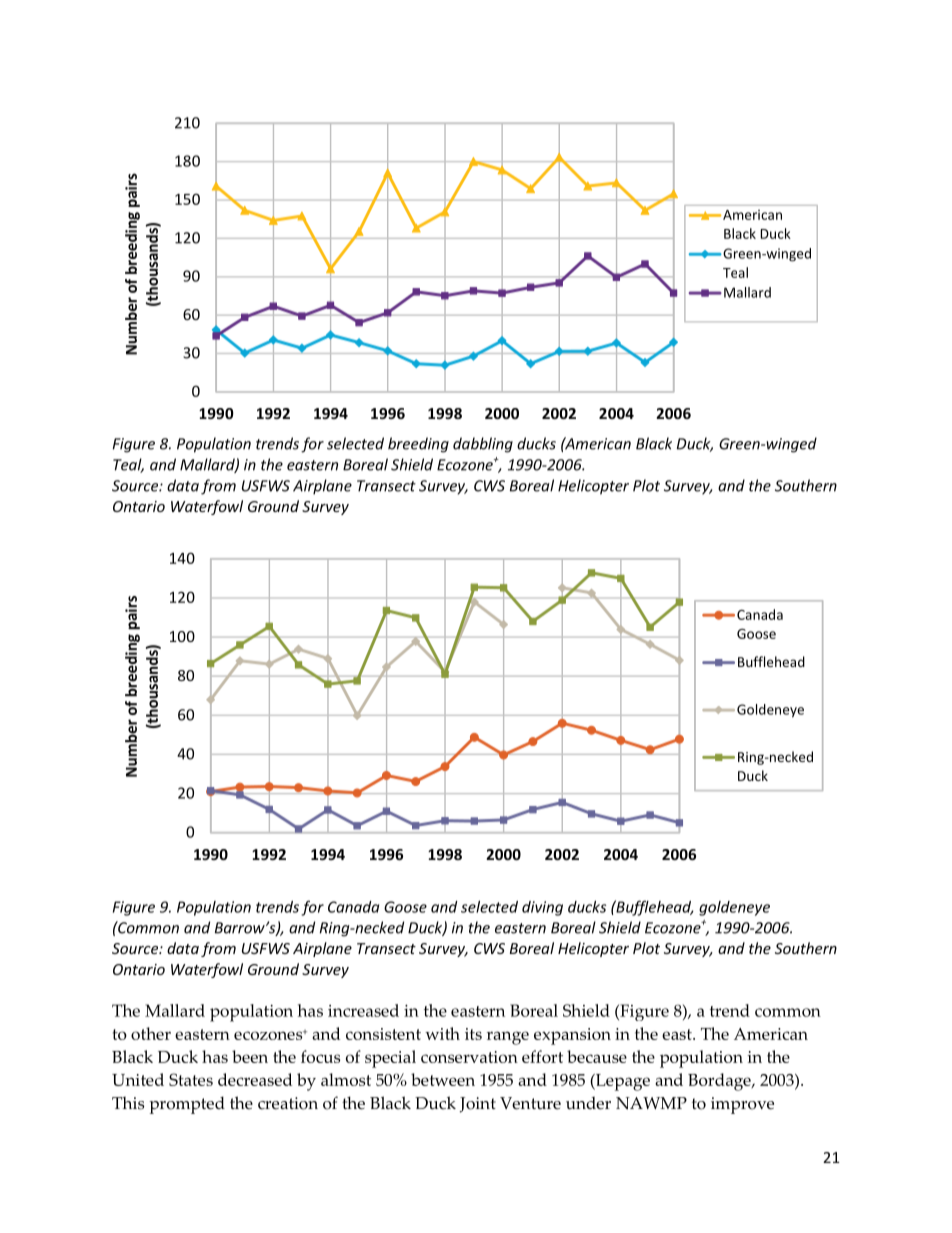  I want to click on dabbling, so click(483, 445).
